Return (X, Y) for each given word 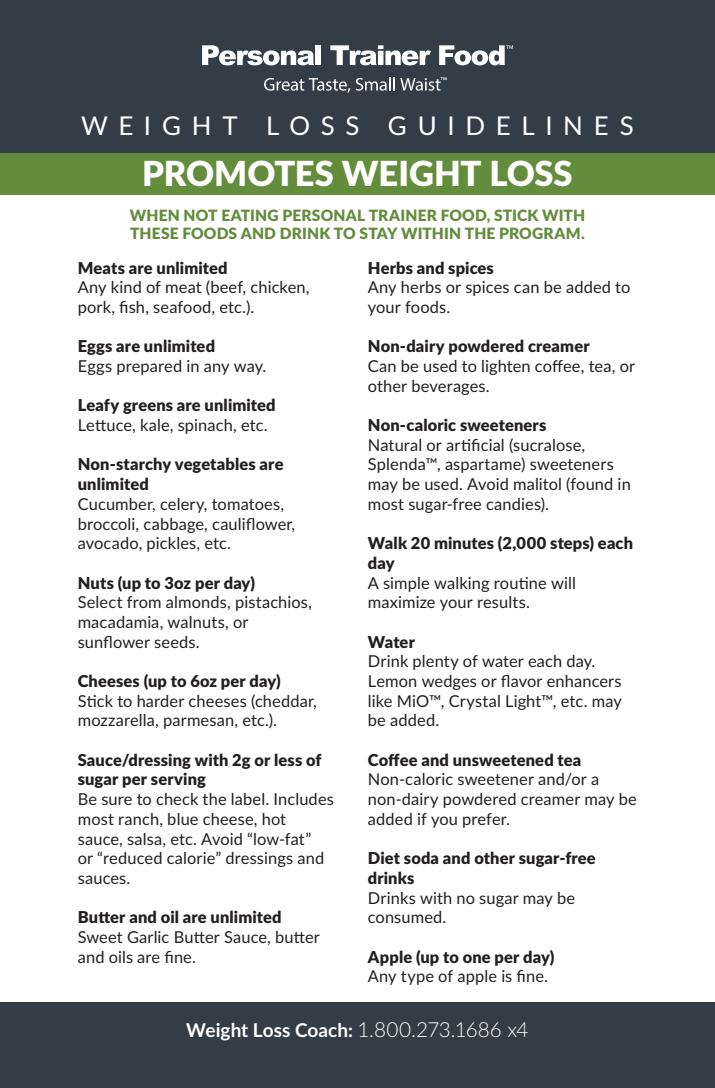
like (380, 701)
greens (148, 408)
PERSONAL (324, 215)
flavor (522, 681)
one (476, 958)
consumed (406, 917)
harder (161, 701)
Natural (395, 445)
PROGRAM (541, 233)
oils (121, 957)
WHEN (154, 215)
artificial (475, 445)
